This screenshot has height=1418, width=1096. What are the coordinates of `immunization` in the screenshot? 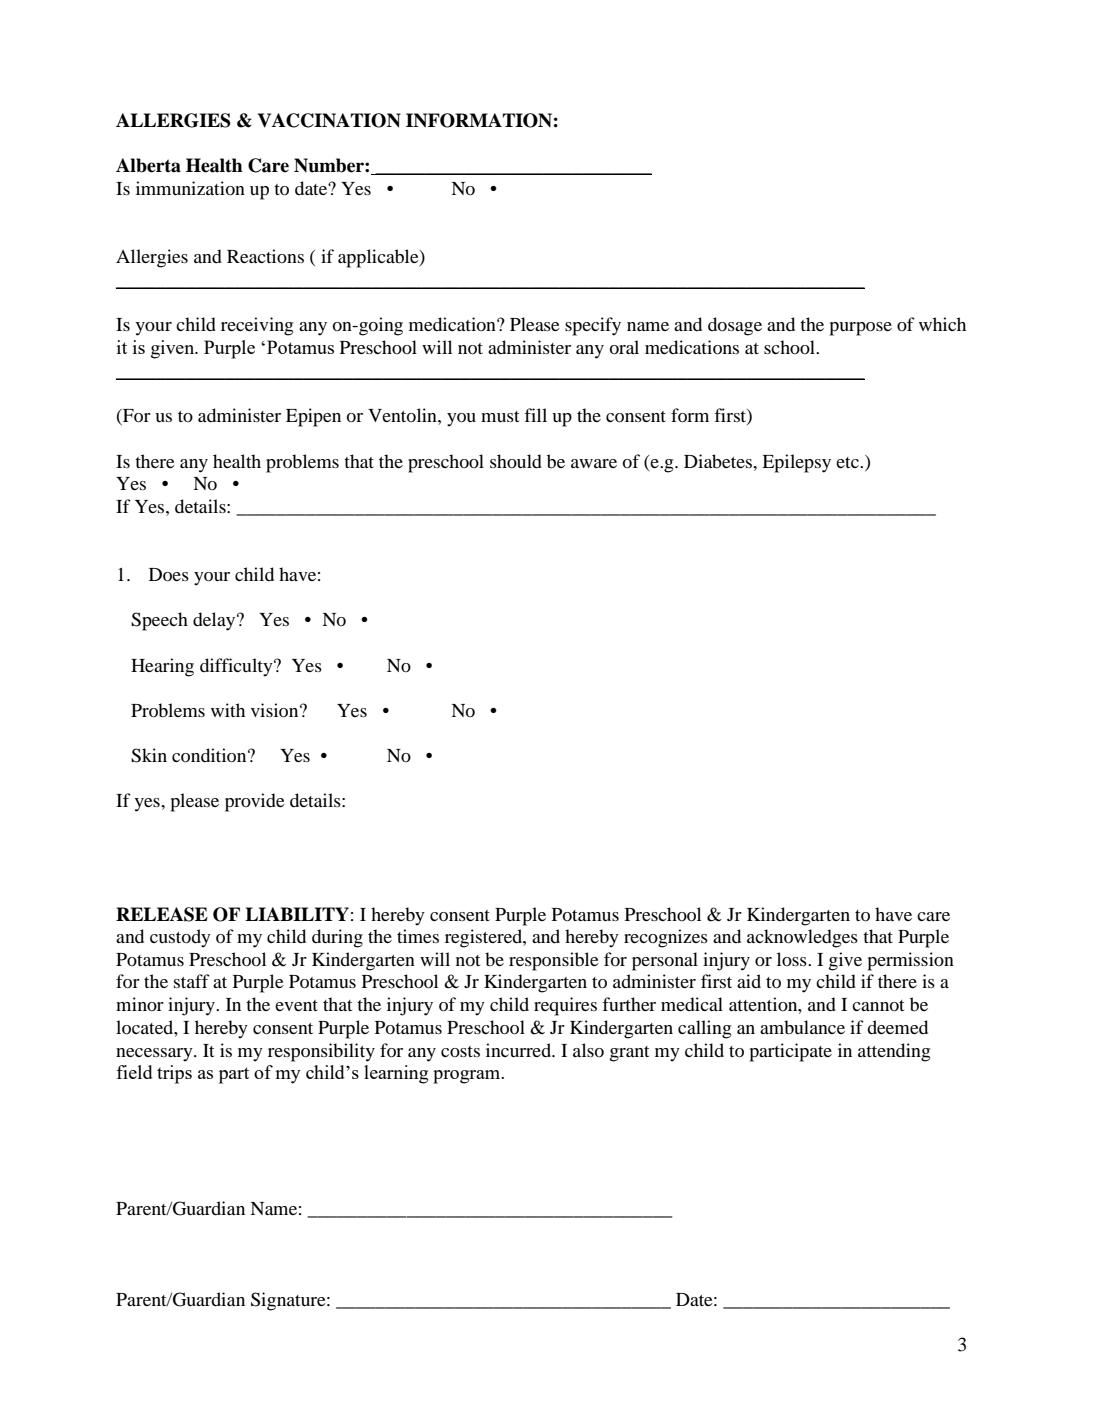 It's located at (190, 188).
